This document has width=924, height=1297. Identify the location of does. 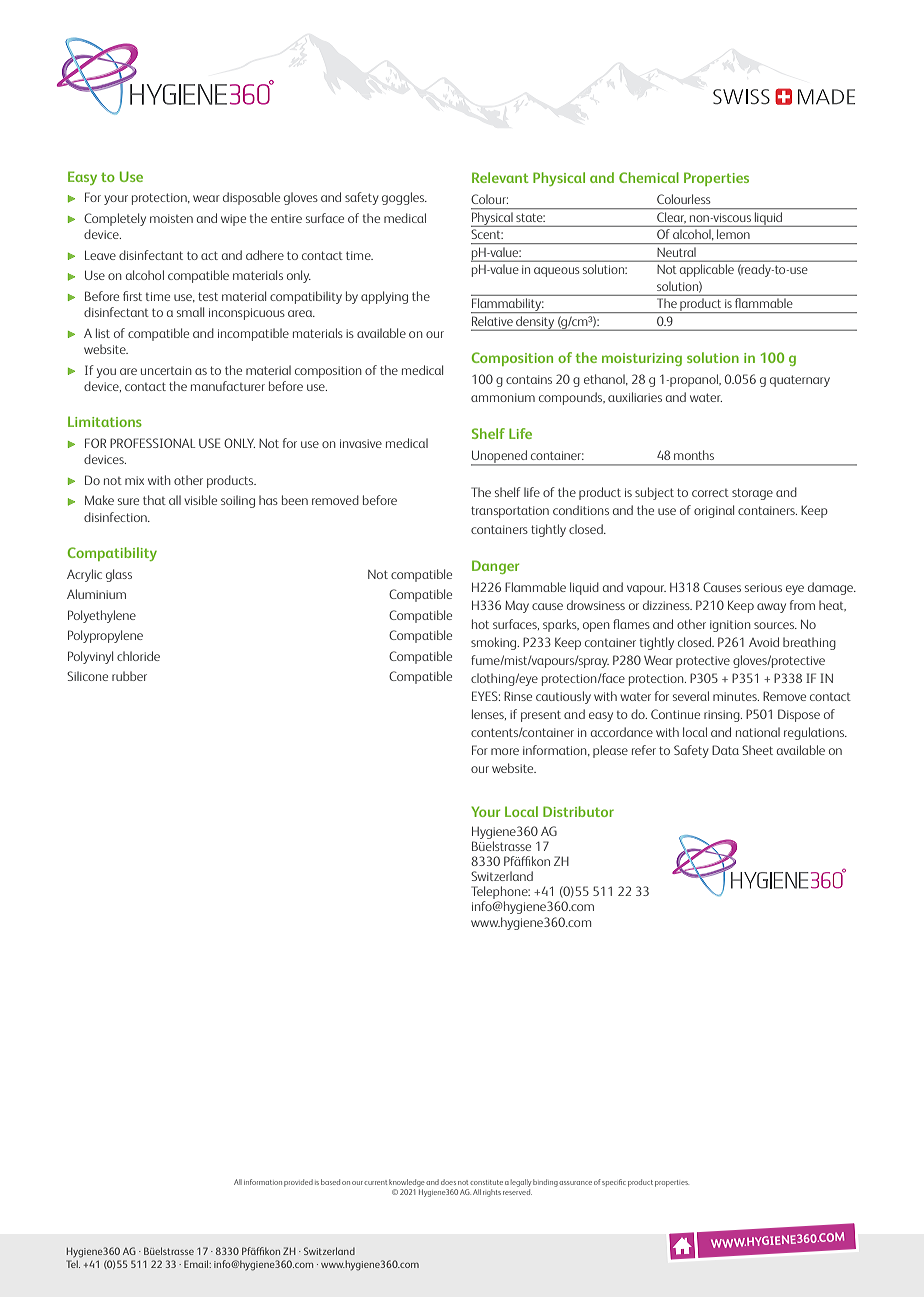
(448, 1182).
